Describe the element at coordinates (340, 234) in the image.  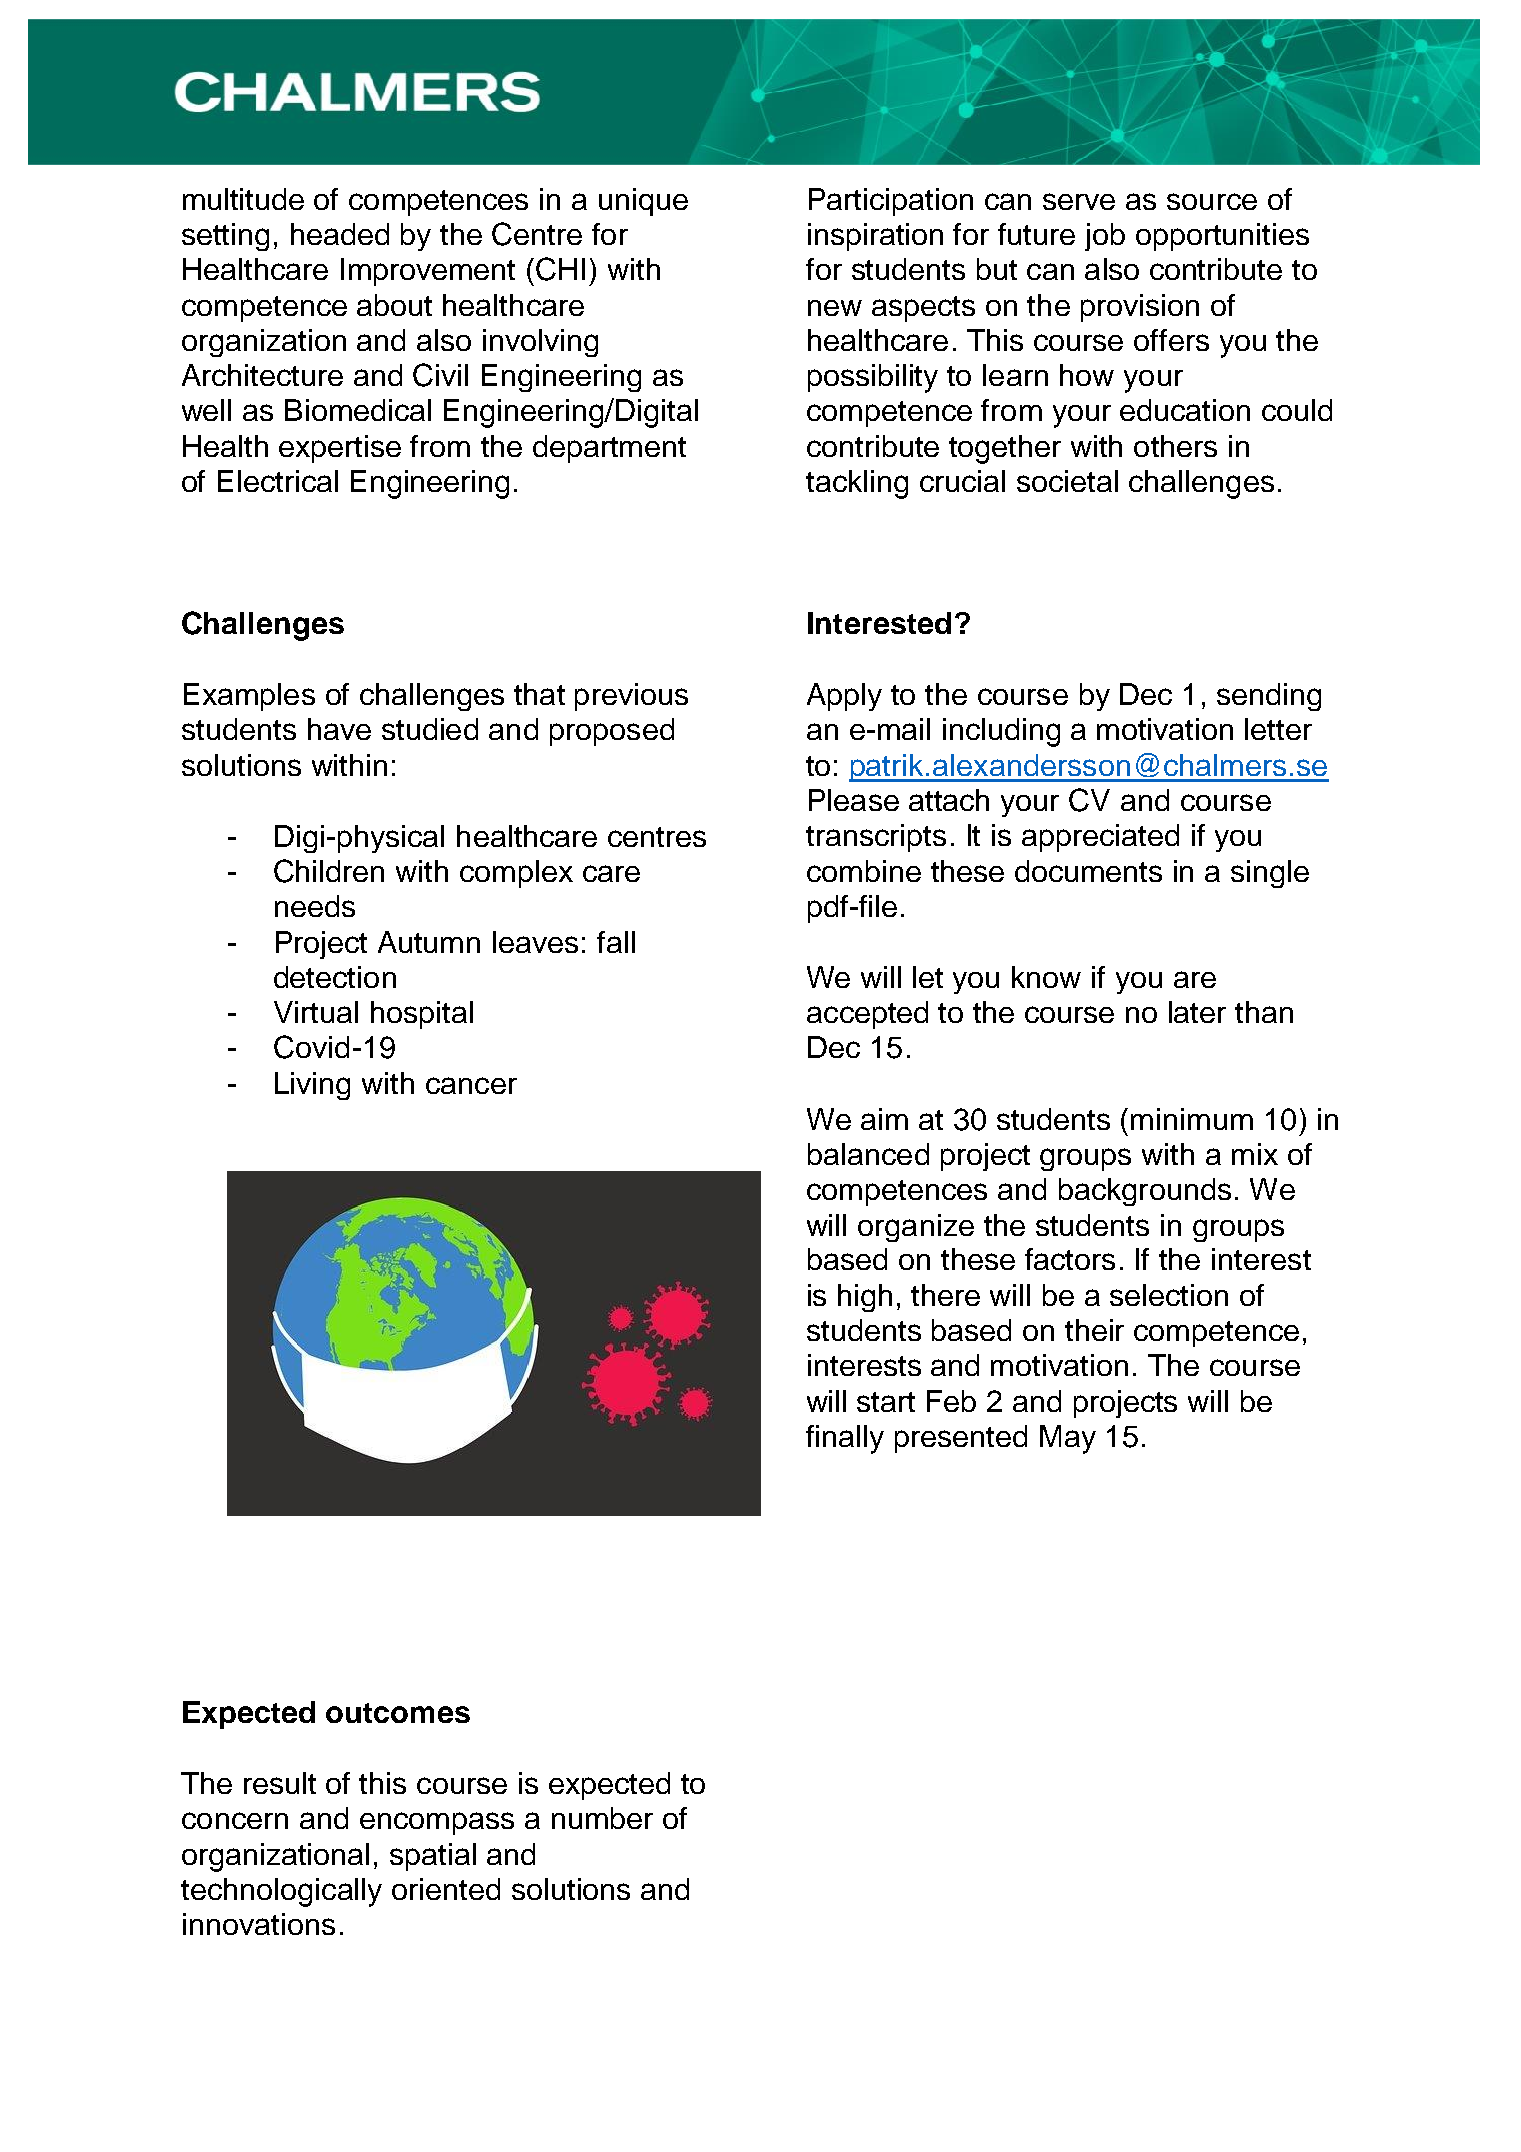
I see `headed` at that location.
